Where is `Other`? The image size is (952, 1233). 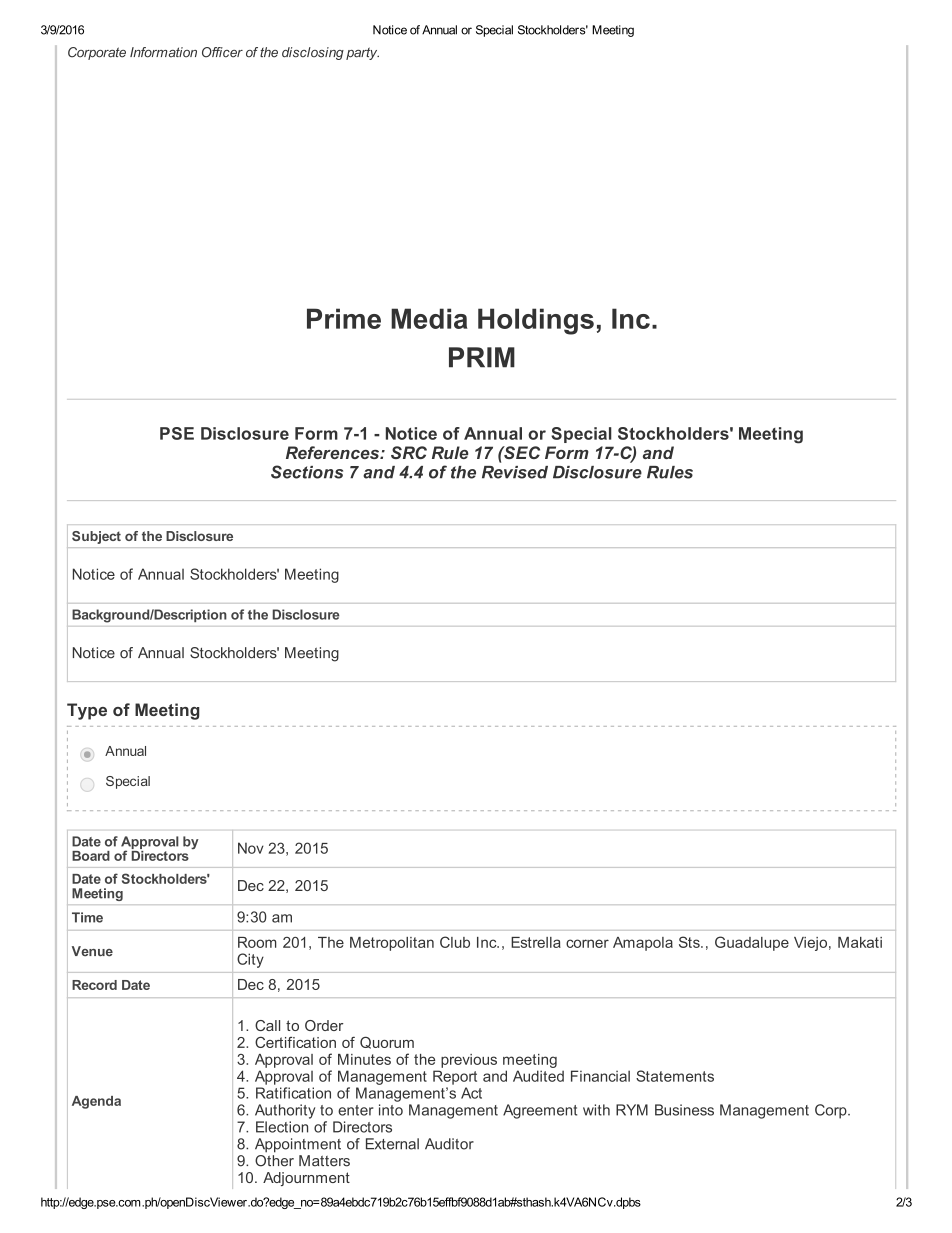
Other is located at coordinates (274, 1159).
